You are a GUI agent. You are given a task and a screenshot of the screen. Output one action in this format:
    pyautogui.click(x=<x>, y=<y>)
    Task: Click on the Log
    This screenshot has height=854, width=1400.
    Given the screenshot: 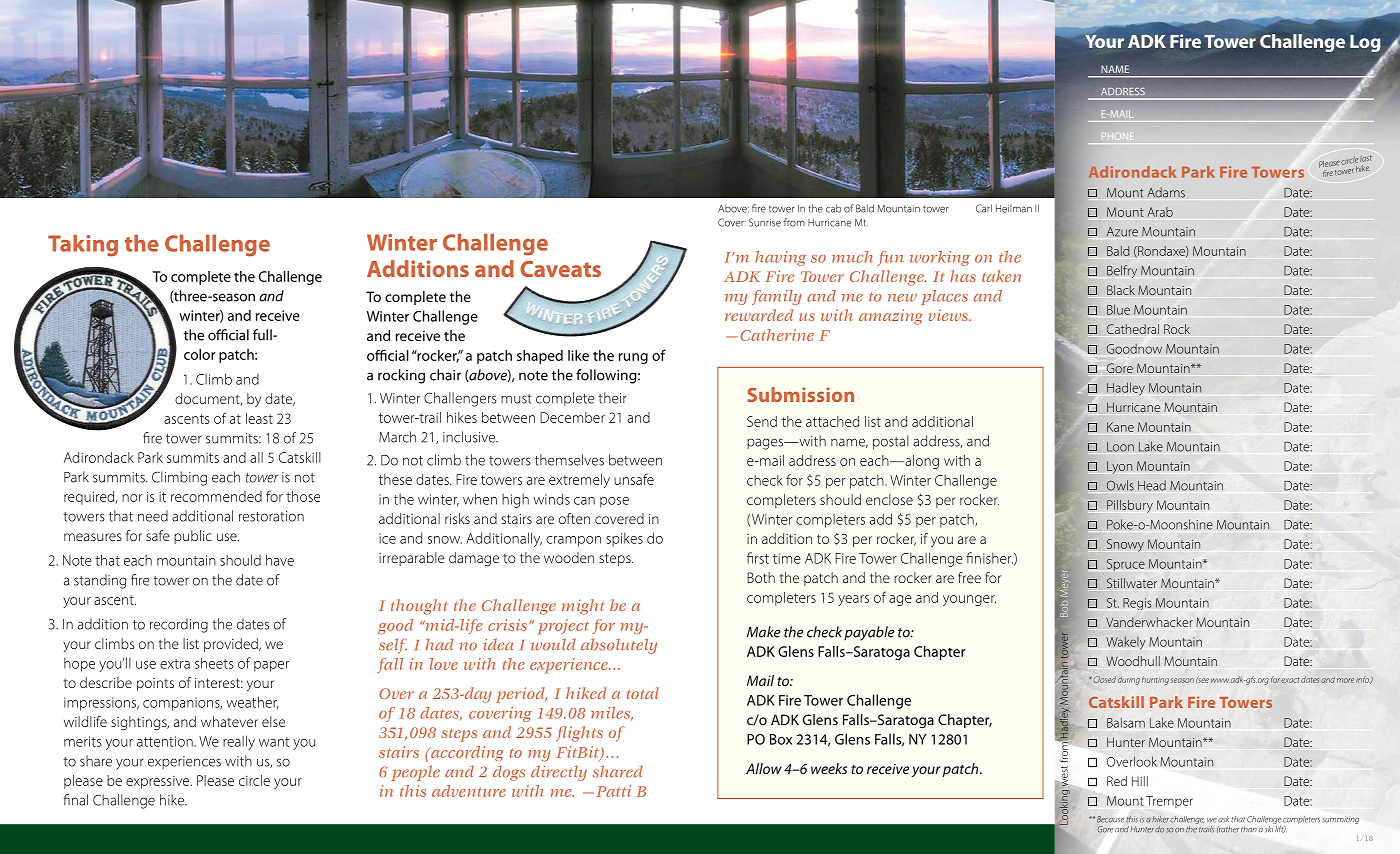 What is the action you would take?
    pyautogui.click(x=1365, y=43)
